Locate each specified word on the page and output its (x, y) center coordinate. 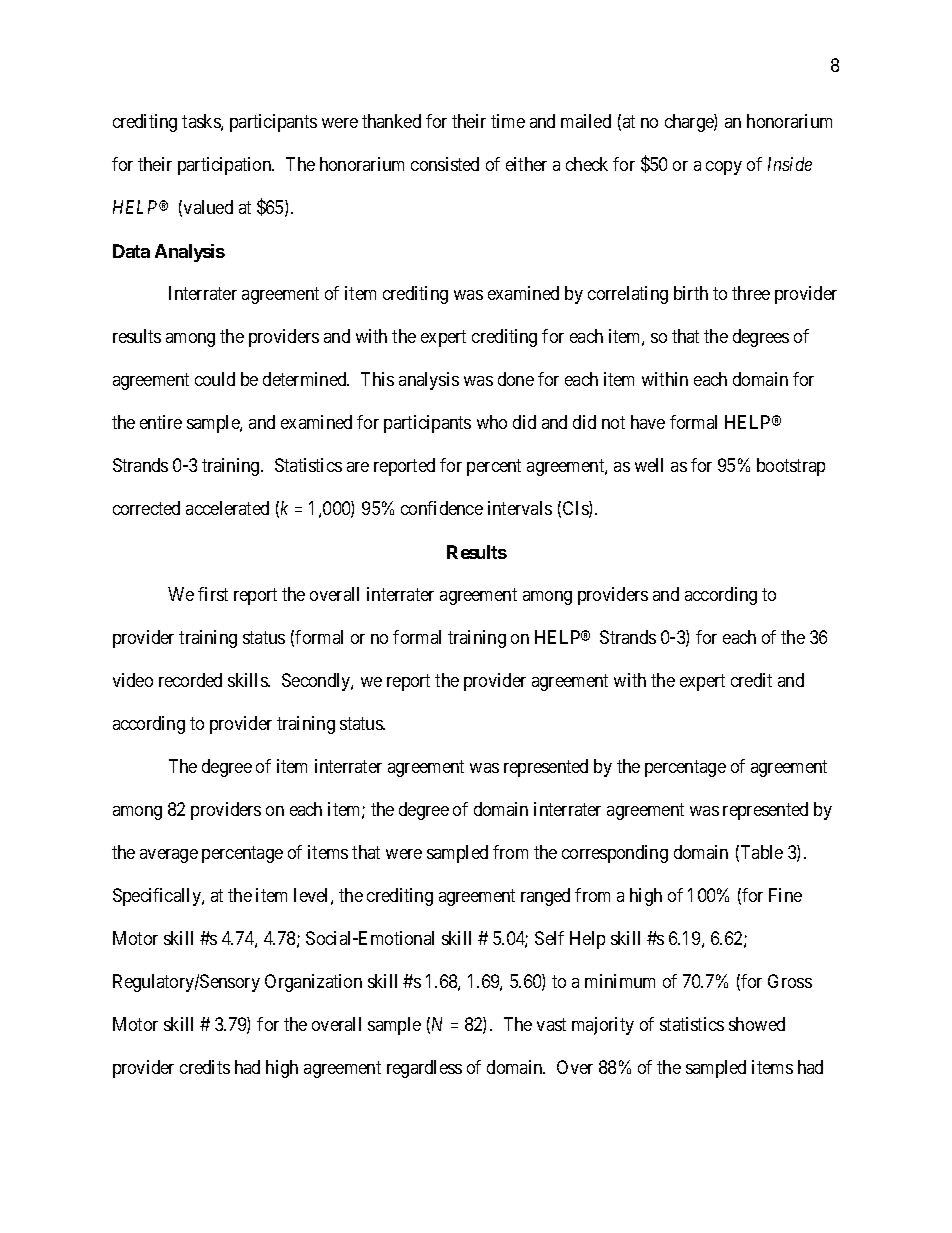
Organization (313, 983)
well (649, 465)
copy (724, 168)
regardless (424, 1069)
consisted (445, 164)
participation (226, 166)
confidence (442, 508)
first (213, 594)
